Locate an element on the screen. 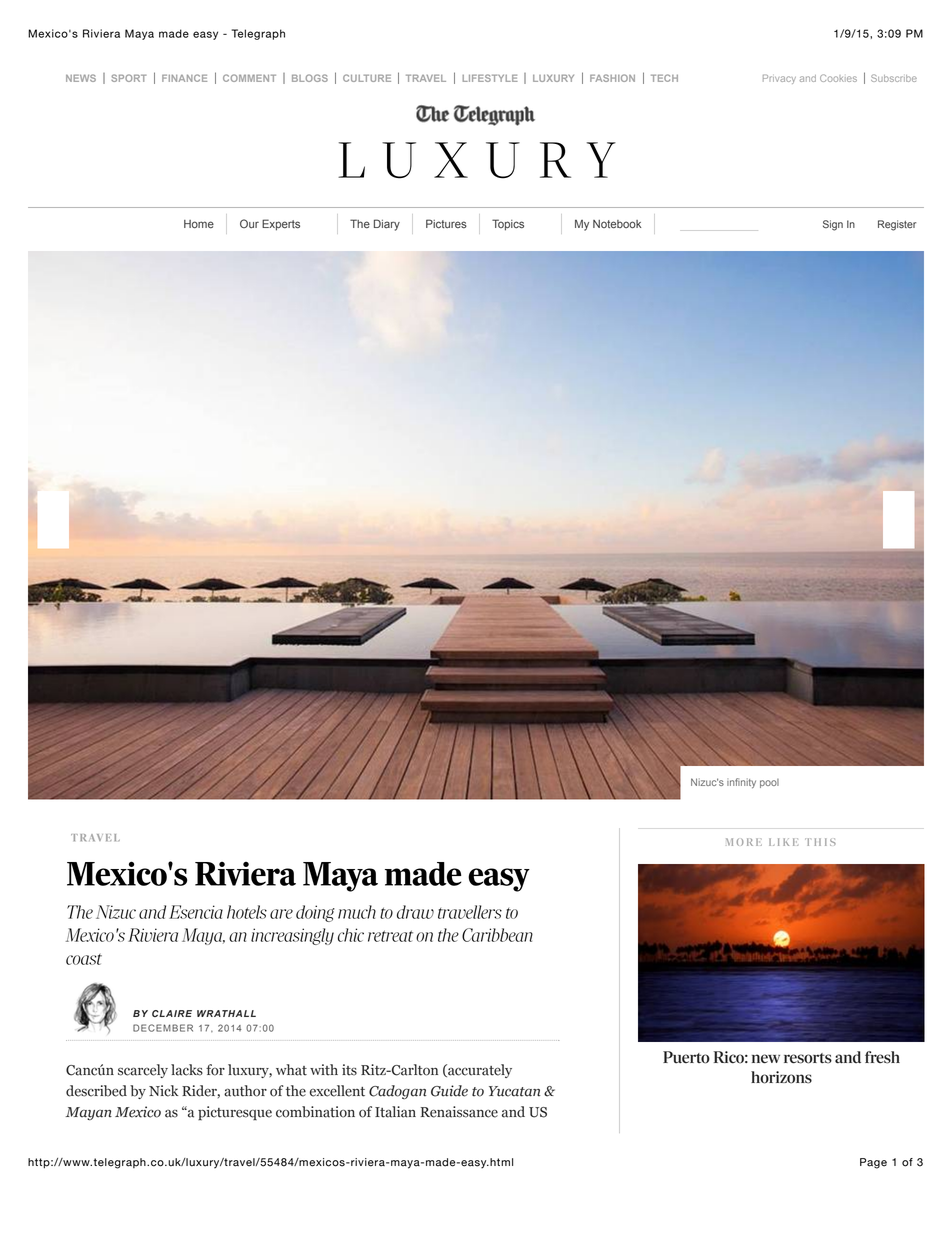 Image resolution: width=952 pixels, height=1233 pixels. LIFESTYLE is located at coordinates (490, 78).
